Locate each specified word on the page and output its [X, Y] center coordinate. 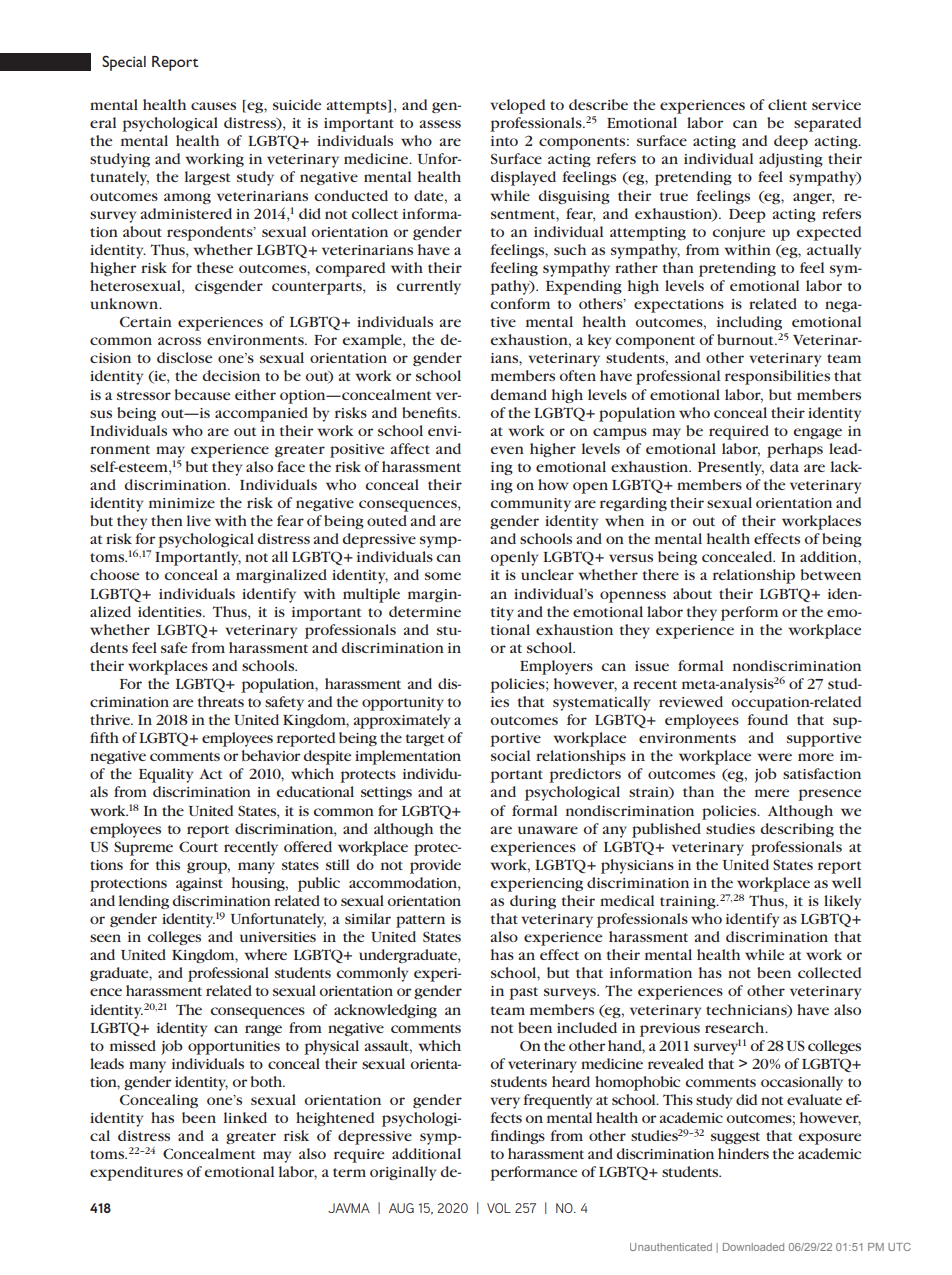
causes [213, 106]
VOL [499, 1208]
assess [440, 124]
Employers [556, 667]
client [787, 104]
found [767, 719]
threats [221, 701]
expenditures [136, 1173]
